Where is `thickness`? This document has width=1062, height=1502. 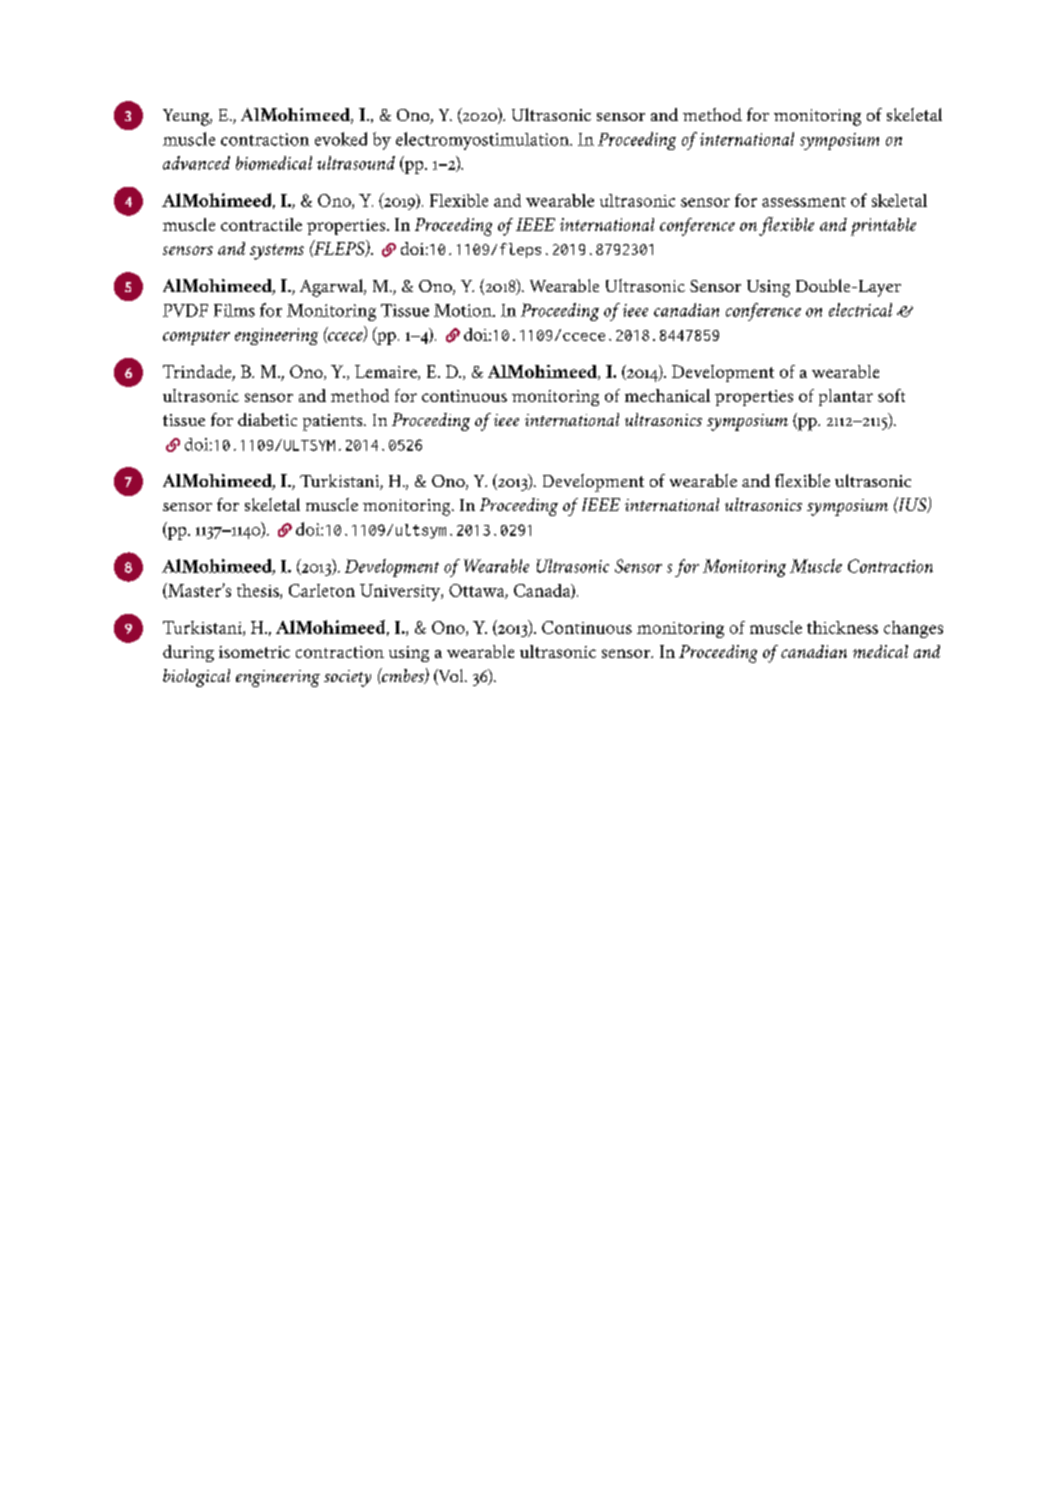 thickness is located at coordinates (842, 627).
